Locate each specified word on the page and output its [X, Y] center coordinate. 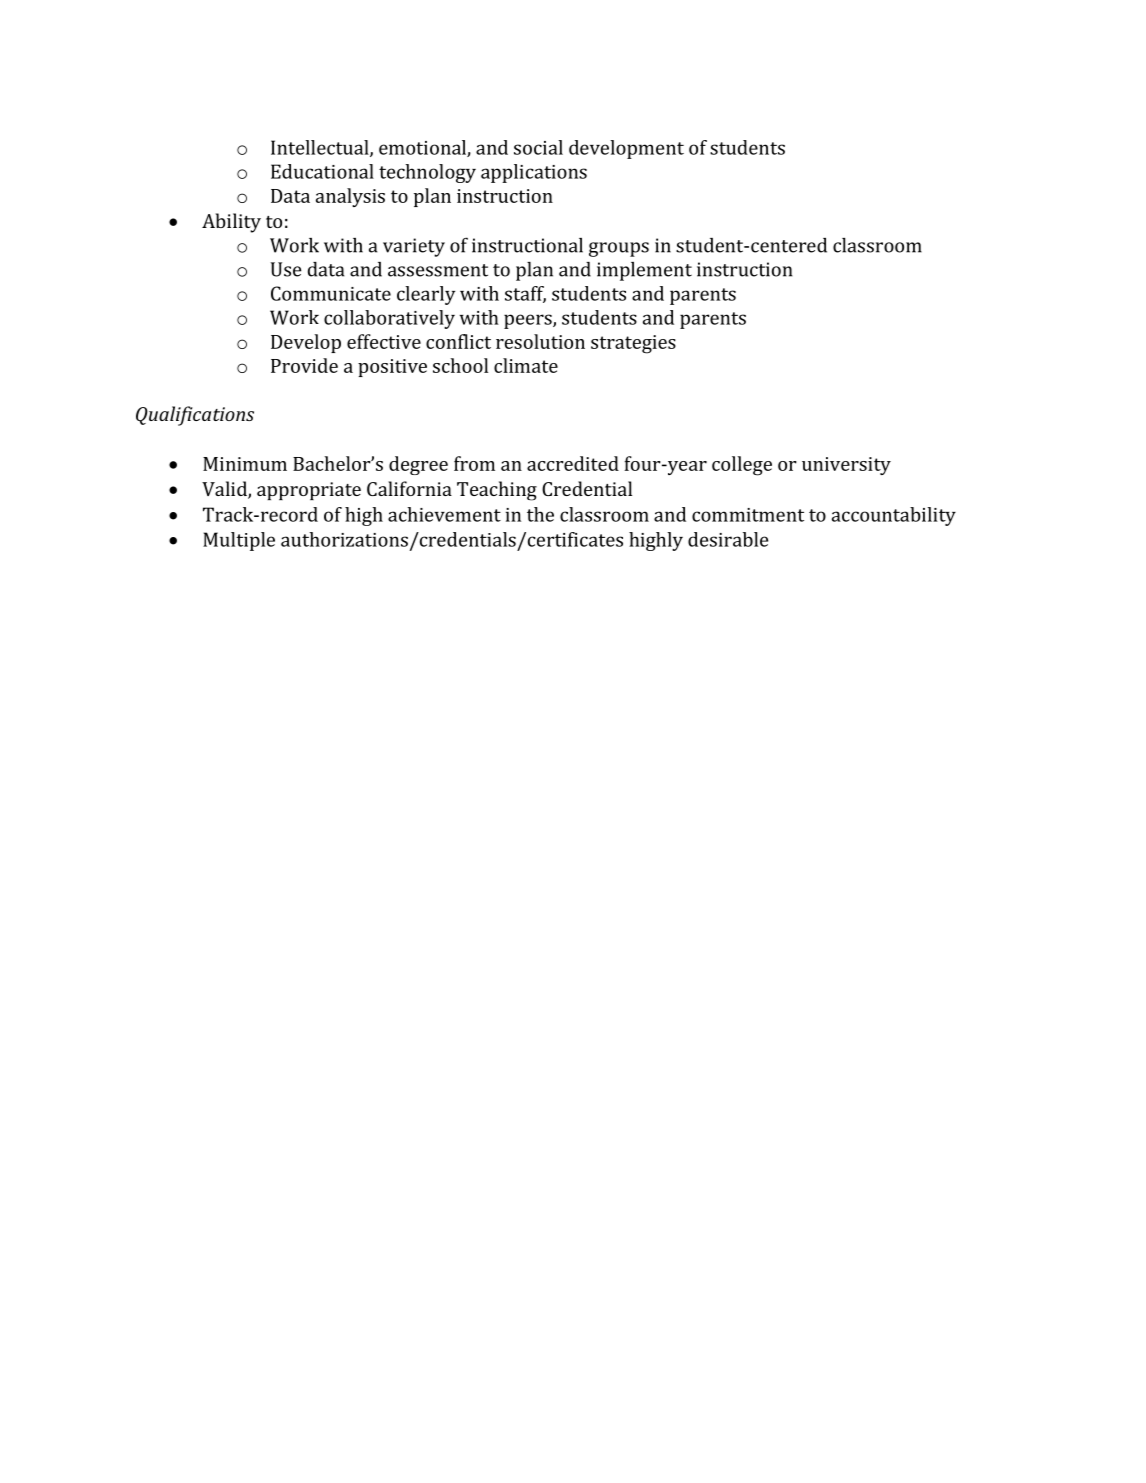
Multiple [239, 541]
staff [525, 294]
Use [286, 269]
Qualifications [195, 416]
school [460, 365]
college [742, 466]
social [538, 147]
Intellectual [321, 148]
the [540, 514]
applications [534, 173]
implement [644, 271]
